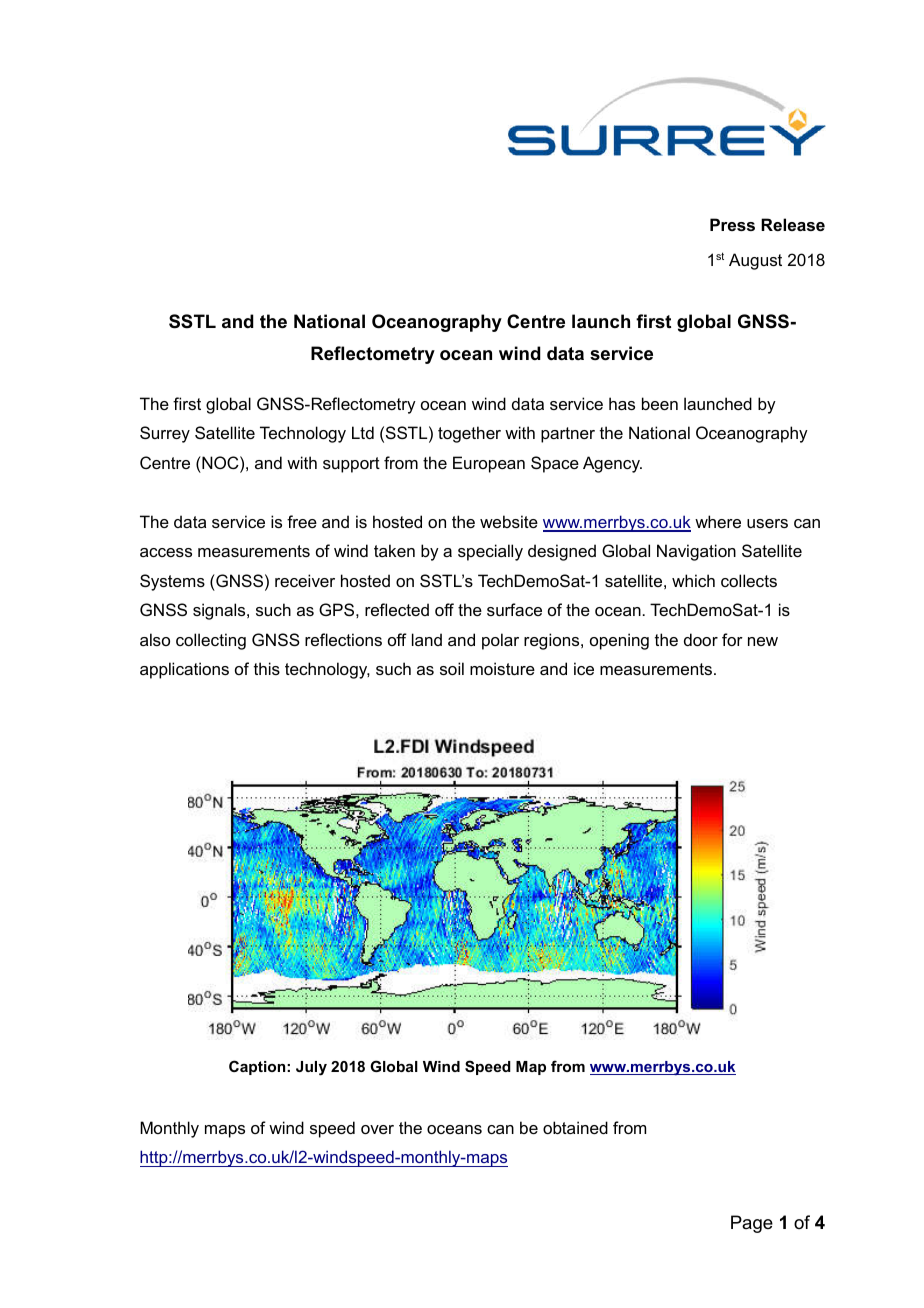  What do you see at coordinates (452, 668) in the document?
I see `soil` at bounding box center [452, 668].
